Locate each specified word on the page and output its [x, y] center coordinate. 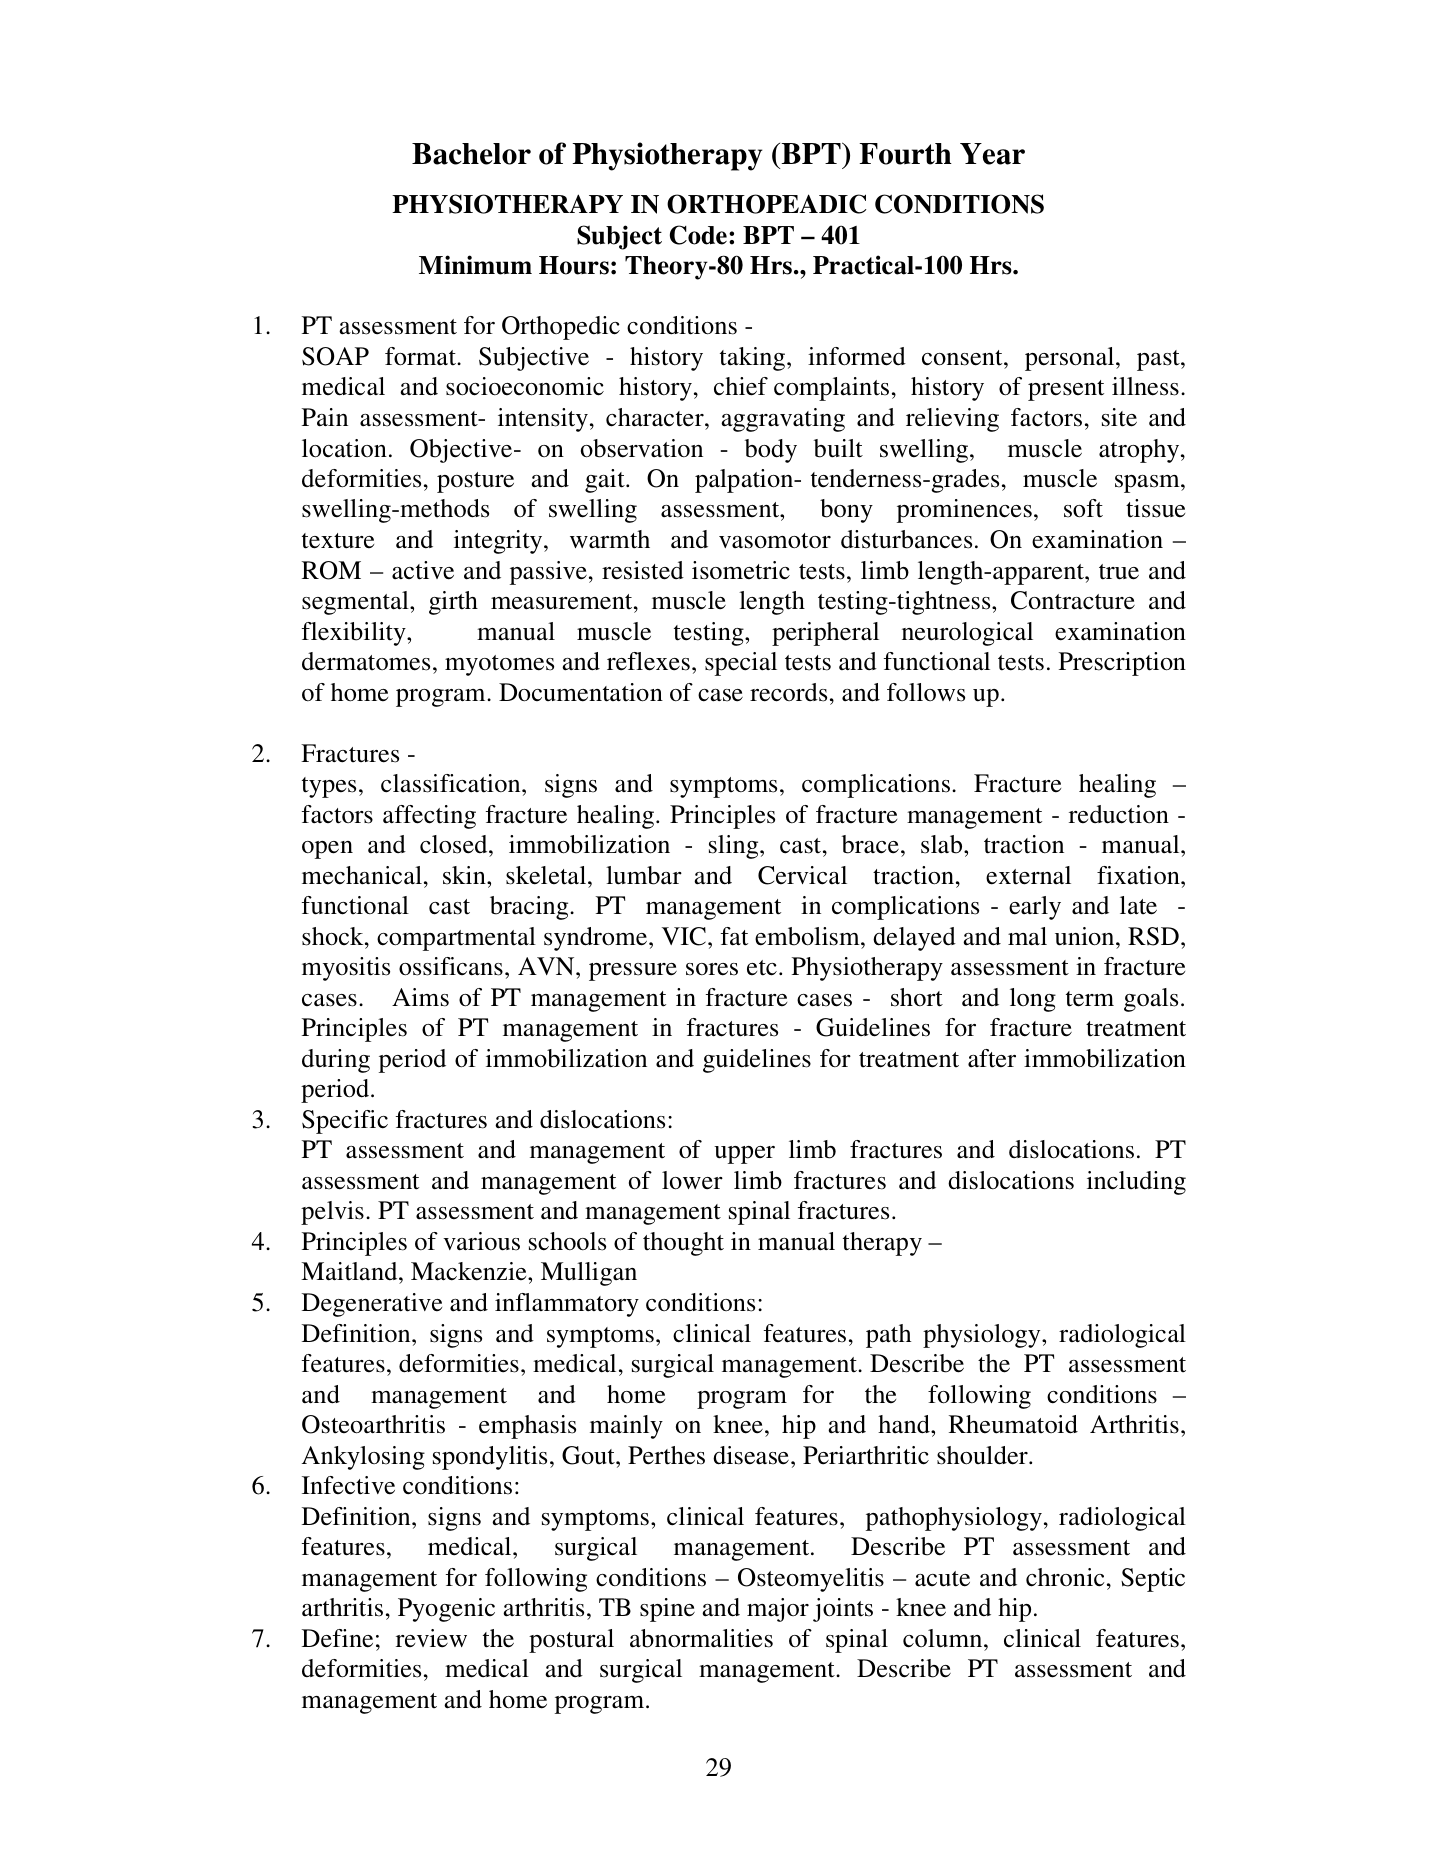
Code [698, 235]
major [778, 1610]
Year [992, 154]
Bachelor [471, 154]
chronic [1065, 1577]
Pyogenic [446, 1610]
